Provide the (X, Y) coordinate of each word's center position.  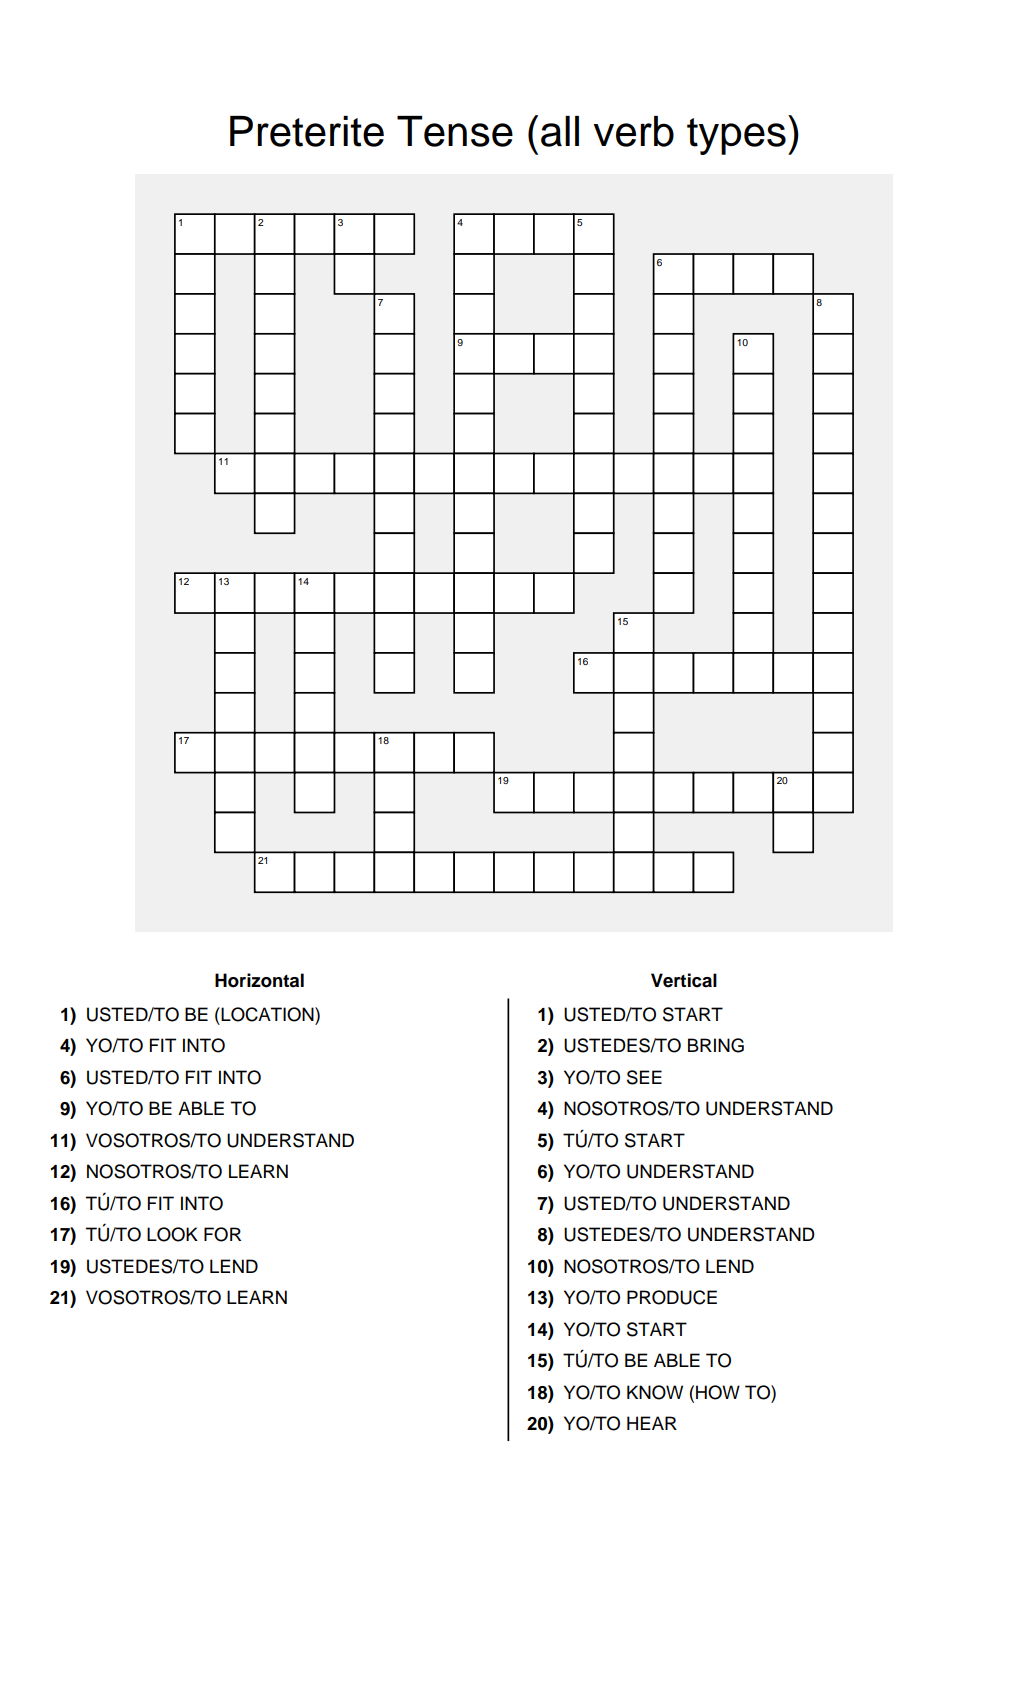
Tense (455, 131)
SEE (644, 1077)
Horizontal (259, 980)
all (560, 131)
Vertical (684, 980)
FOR (222, 1234)
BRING (716, 1045)
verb (633, 131)
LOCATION (267, 1014)
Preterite (307, 131)
